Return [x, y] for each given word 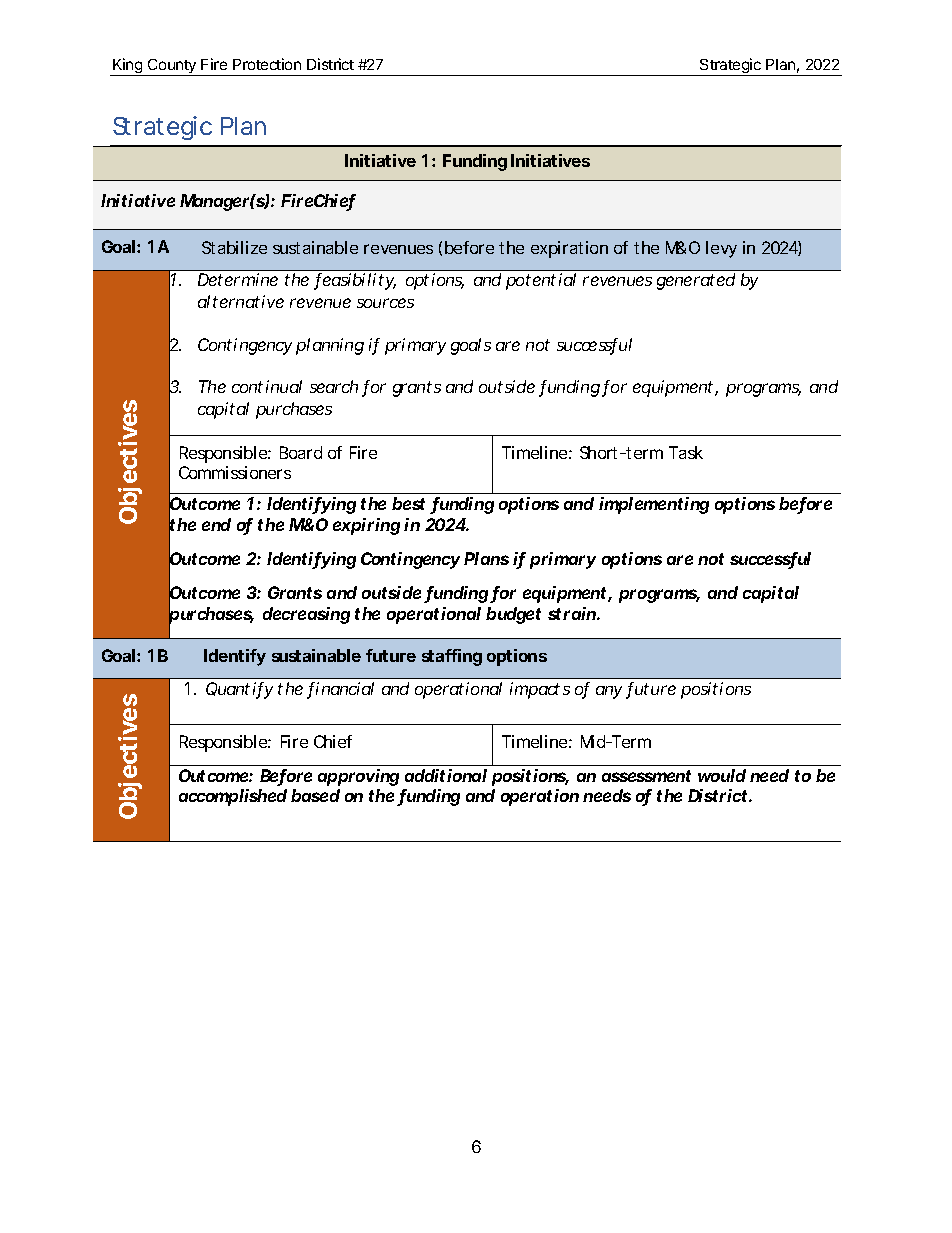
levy [721, 249]
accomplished [233, 797]
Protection [267, 64]
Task [686, 452]
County [172, 67]
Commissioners [235, 472]
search [334, 386]
